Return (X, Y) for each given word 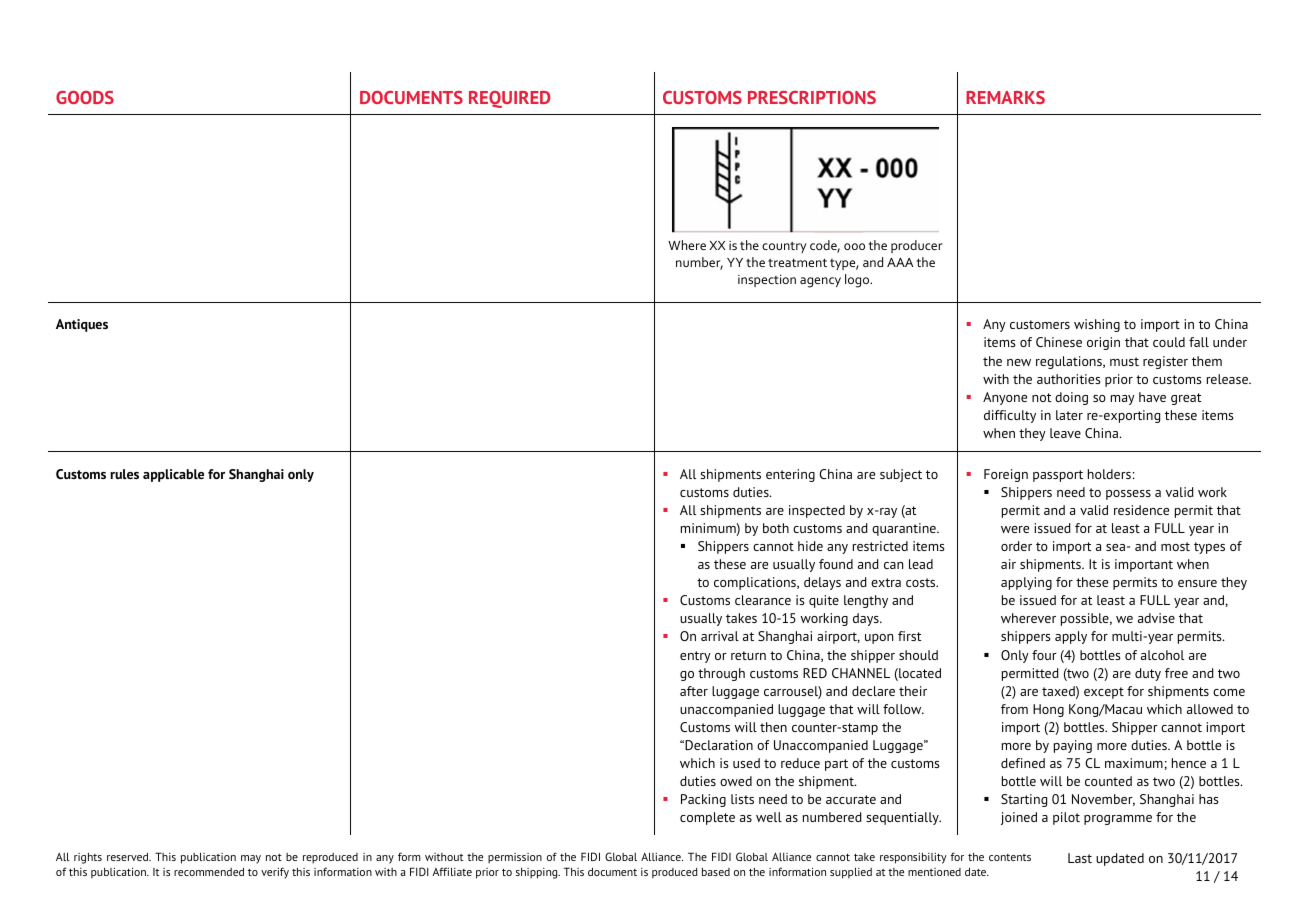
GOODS (85, 97)
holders (1109, 474)
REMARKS (1005, 97)
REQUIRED (510, 99)
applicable (173, 475)
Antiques (82, 325)
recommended (209, 871)
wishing (1097, 325)
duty (1148, 674)
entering (790, 475)
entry (695, 657)
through (721, 674)
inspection (767, 281)
